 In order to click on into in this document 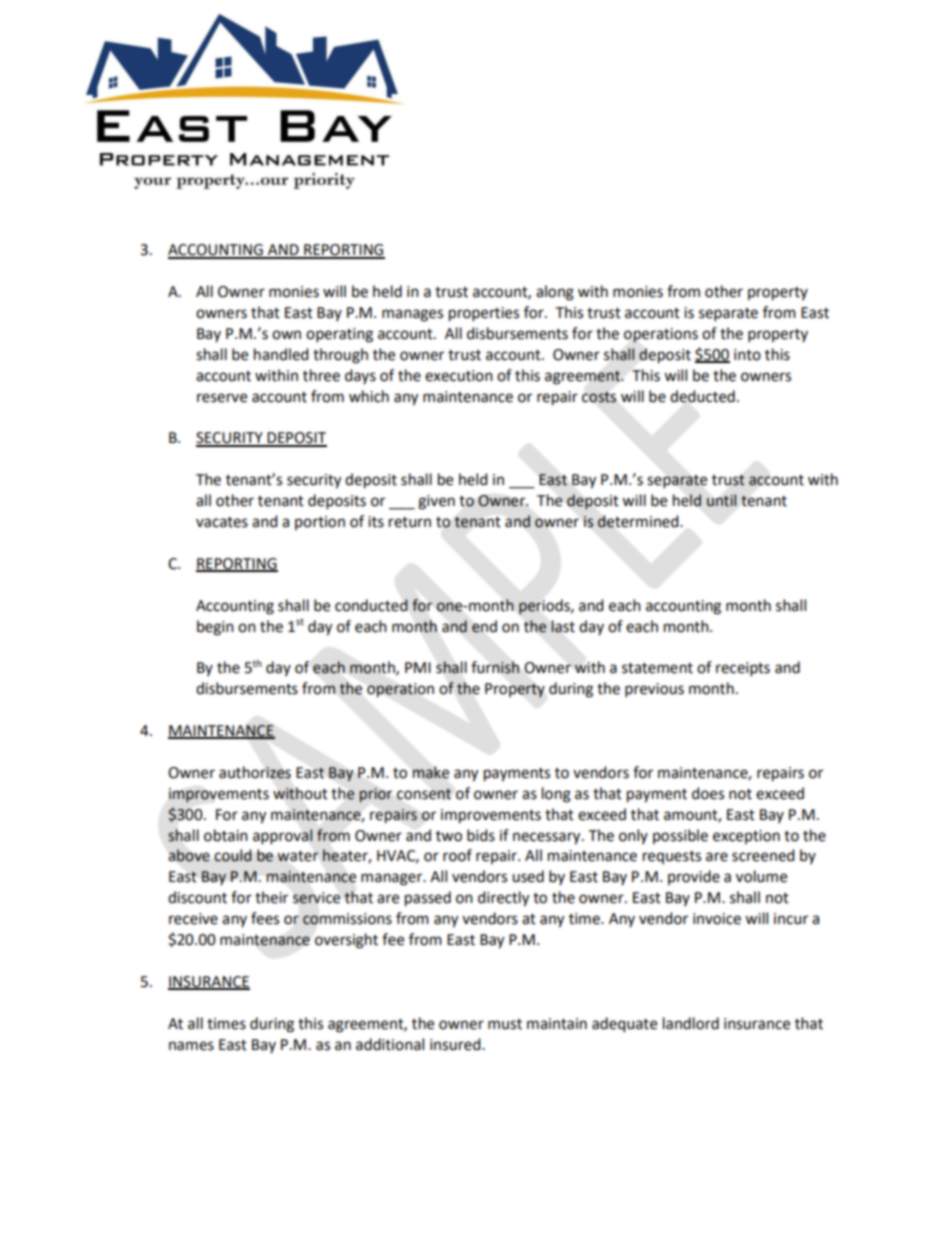, I will do `click(747, 355)`.
